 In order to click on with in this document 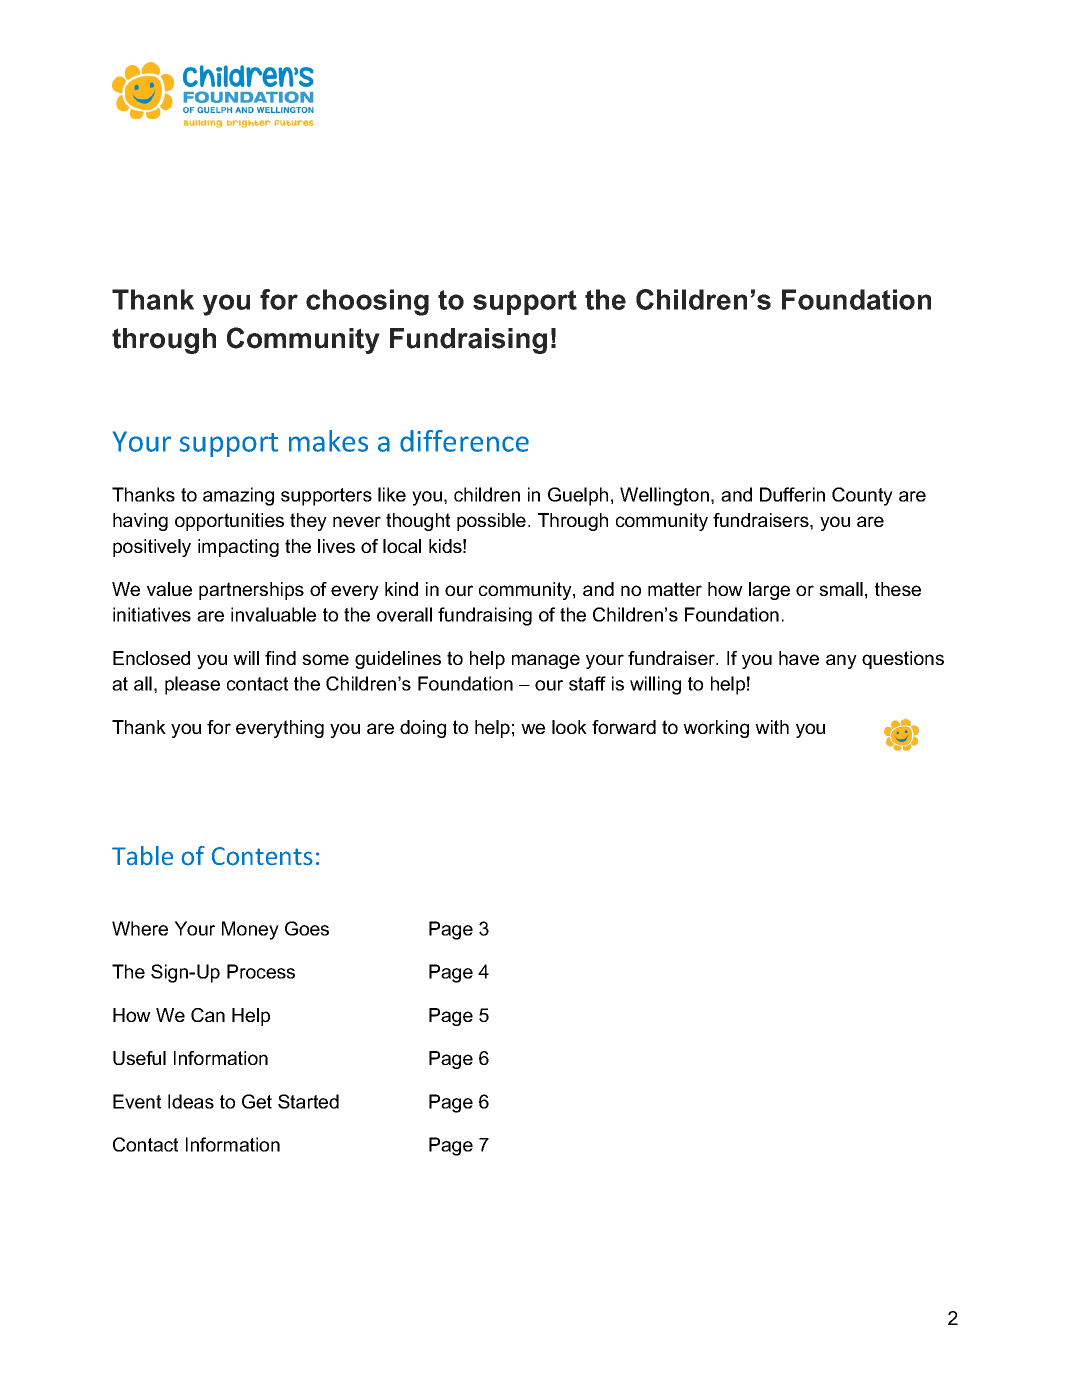, I will do `click(772, 727)`.
